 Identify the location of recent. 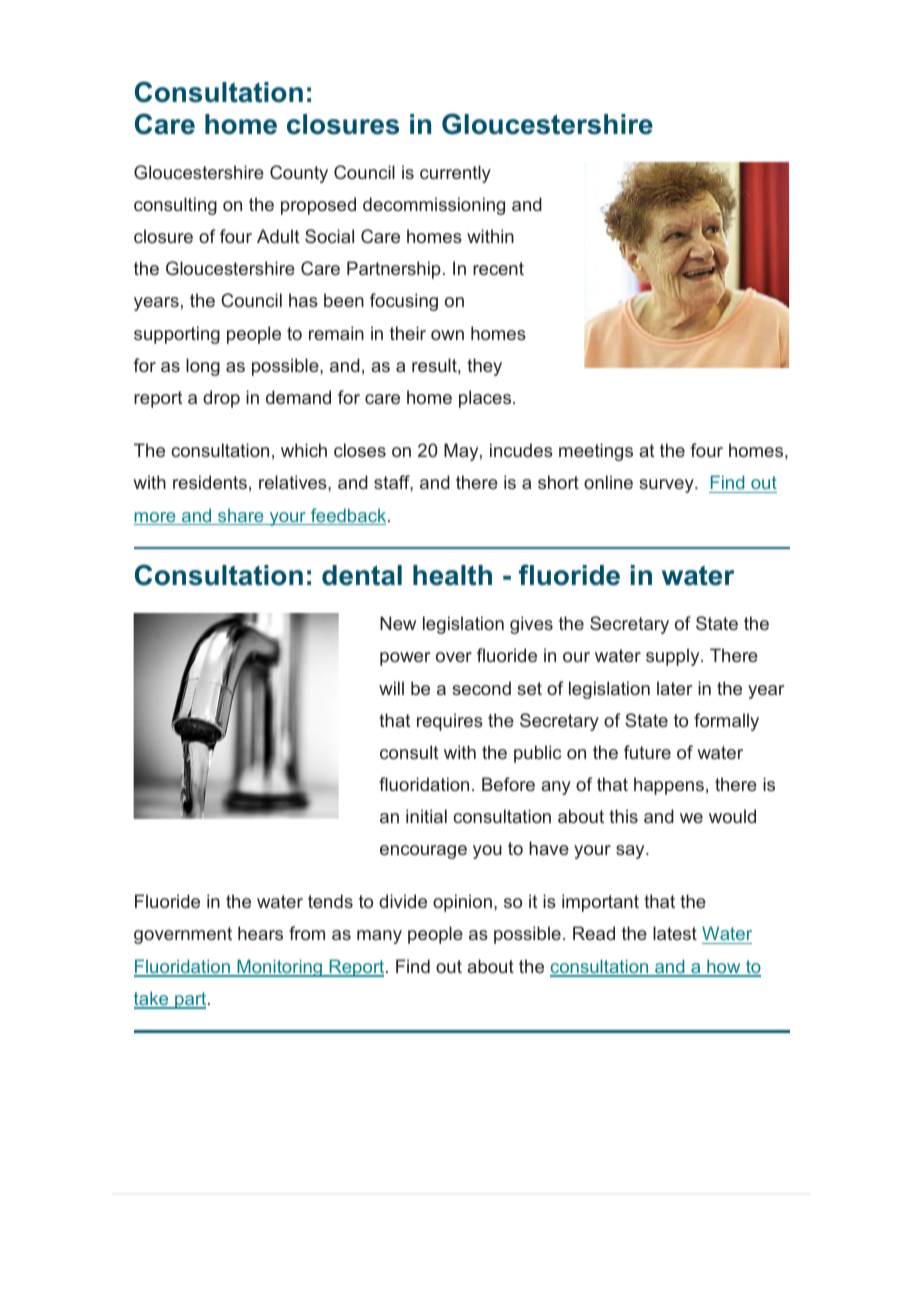
(498, 268).
